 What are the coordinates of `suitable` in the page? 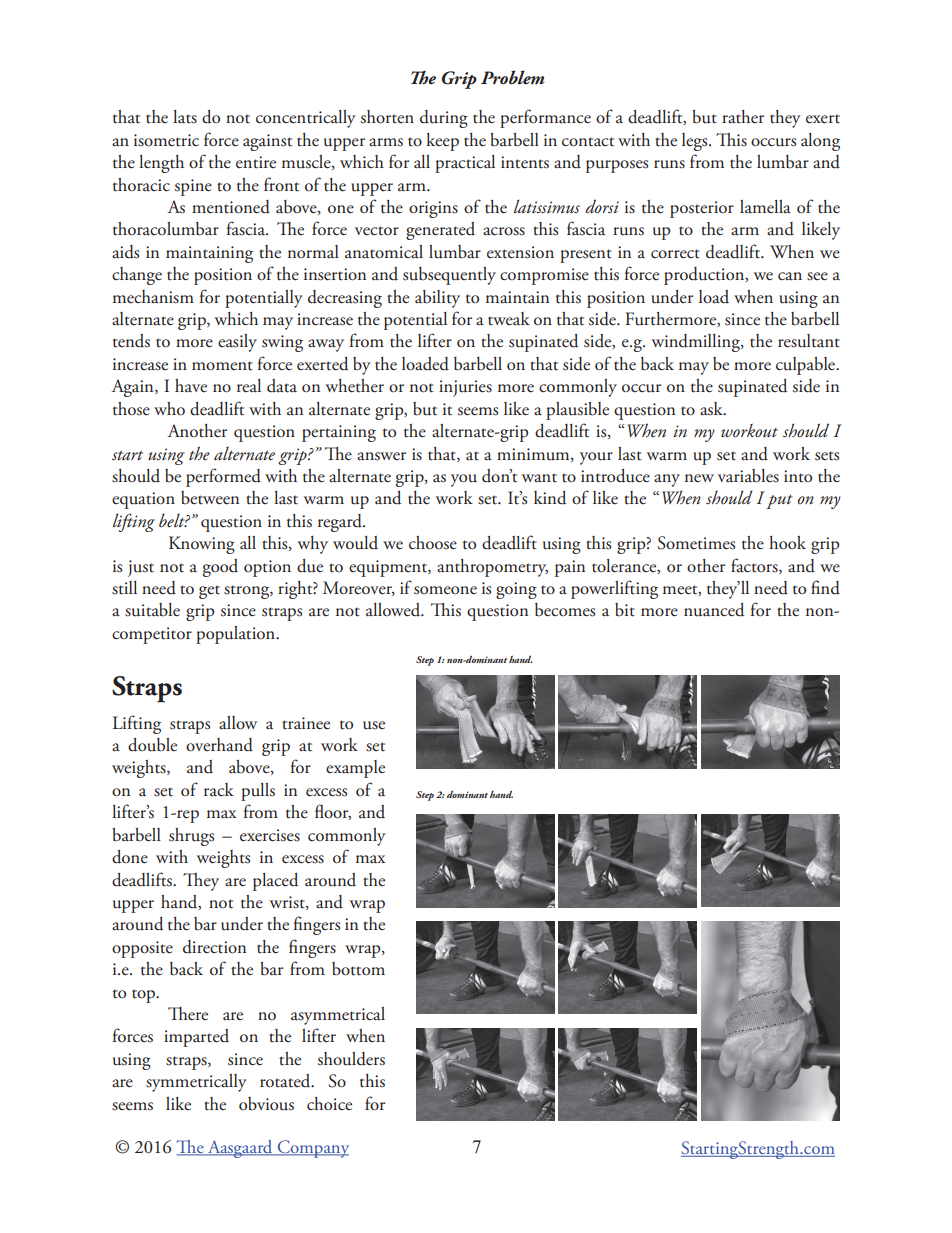 It's located at (152, 610).
